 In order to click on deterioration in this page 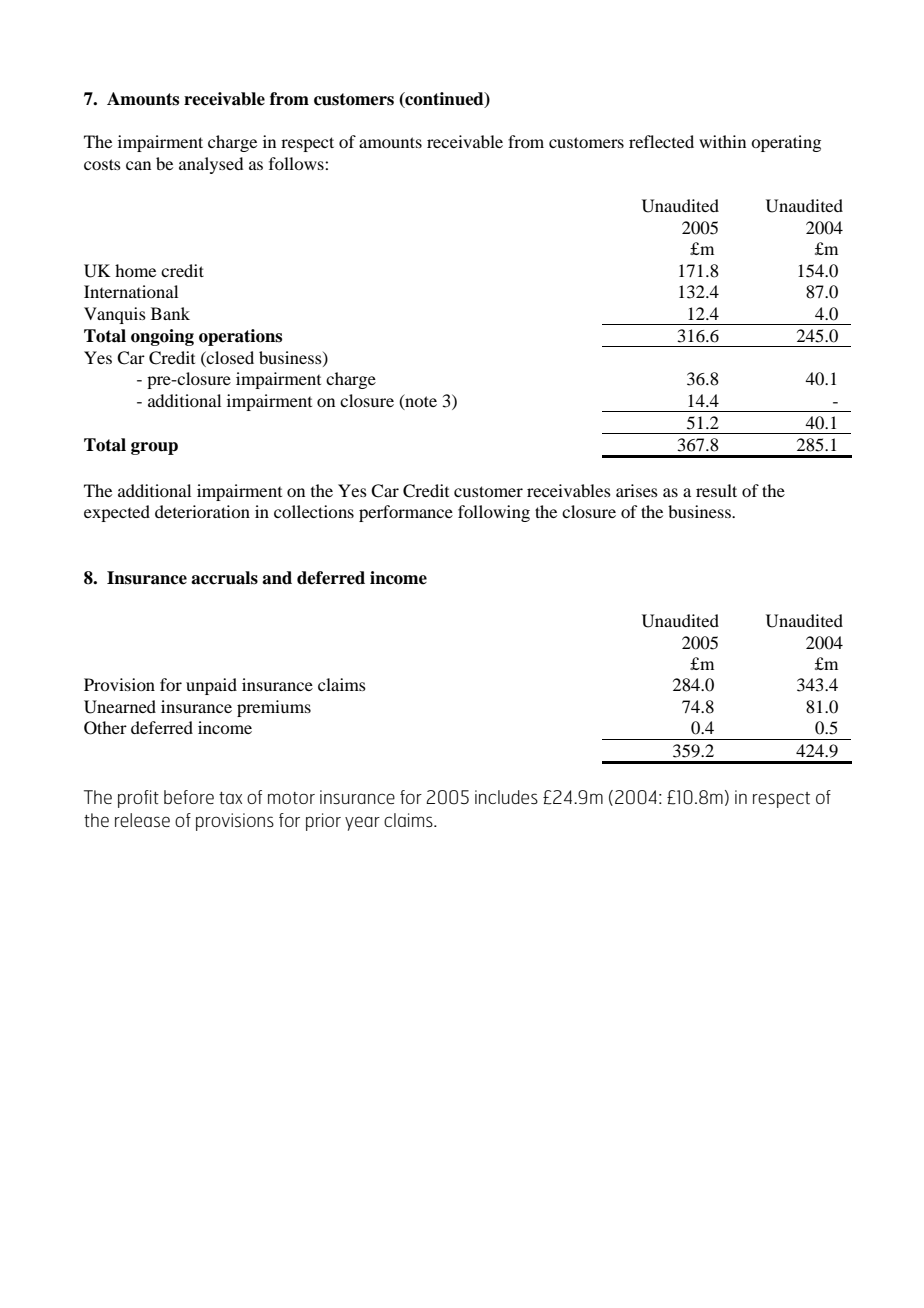, I will do `click(202, 511)`.
